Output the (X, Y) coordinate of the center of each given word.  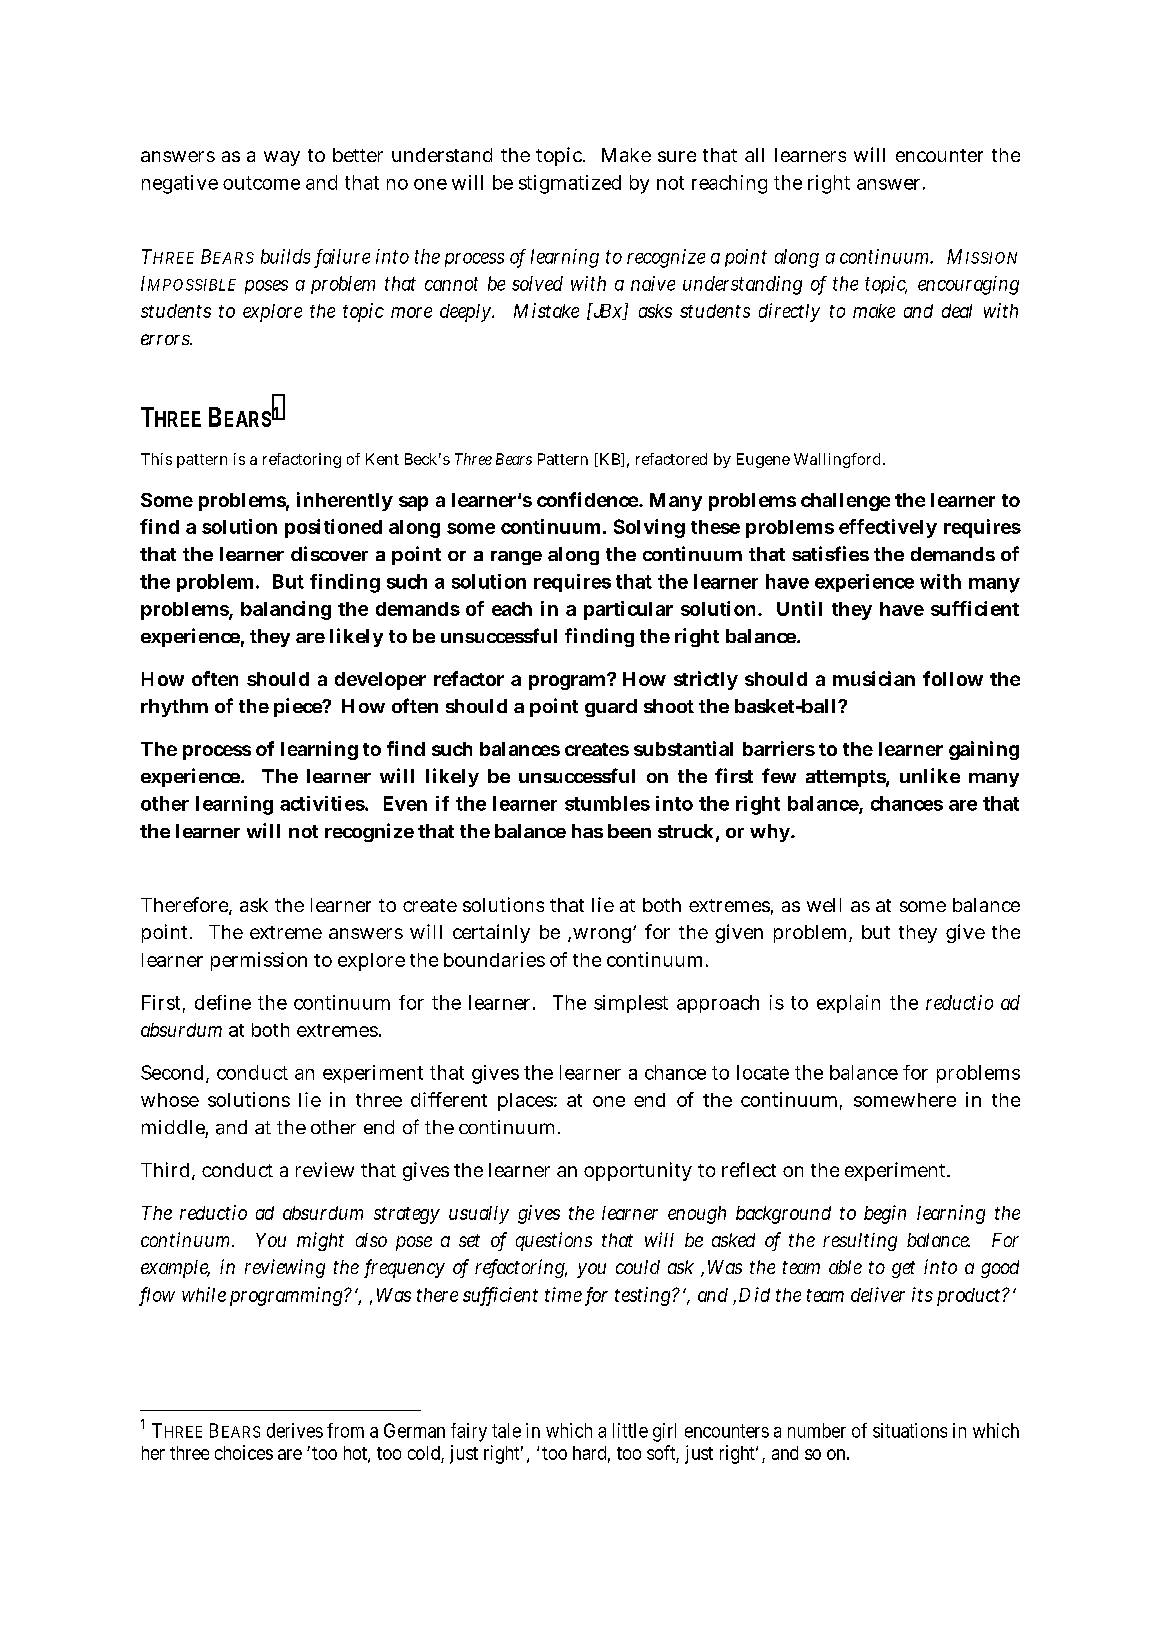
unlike (930, 775)
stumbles (607, 803)
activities (323, 803)
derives (295, 1430)
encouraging (968, 285)
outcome (261, 183)
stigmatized (570, 184)
